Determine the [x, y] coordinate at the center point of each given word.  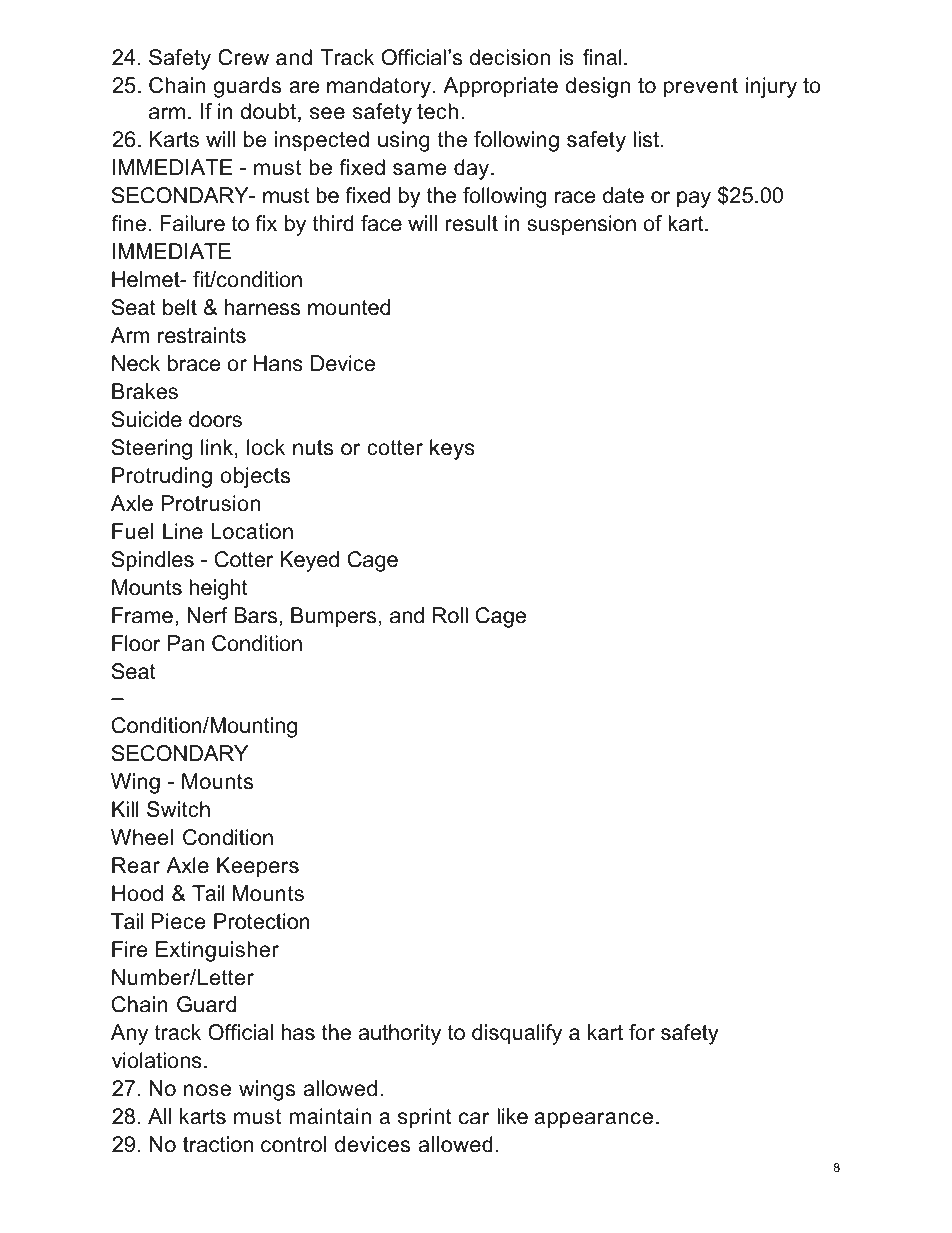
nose [207, 1090]
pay [694, 199]
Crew [243, 57]
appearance [593, 1120]
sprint [425, 1118]
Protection [262, 921]
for [642, 1032]
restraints [202, 335]
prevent [701, 88]
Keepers [258, 867]
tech [437, 111]
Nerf [207, 615]
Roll [450, 615]
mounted [349, 307]
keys [452, 449]
